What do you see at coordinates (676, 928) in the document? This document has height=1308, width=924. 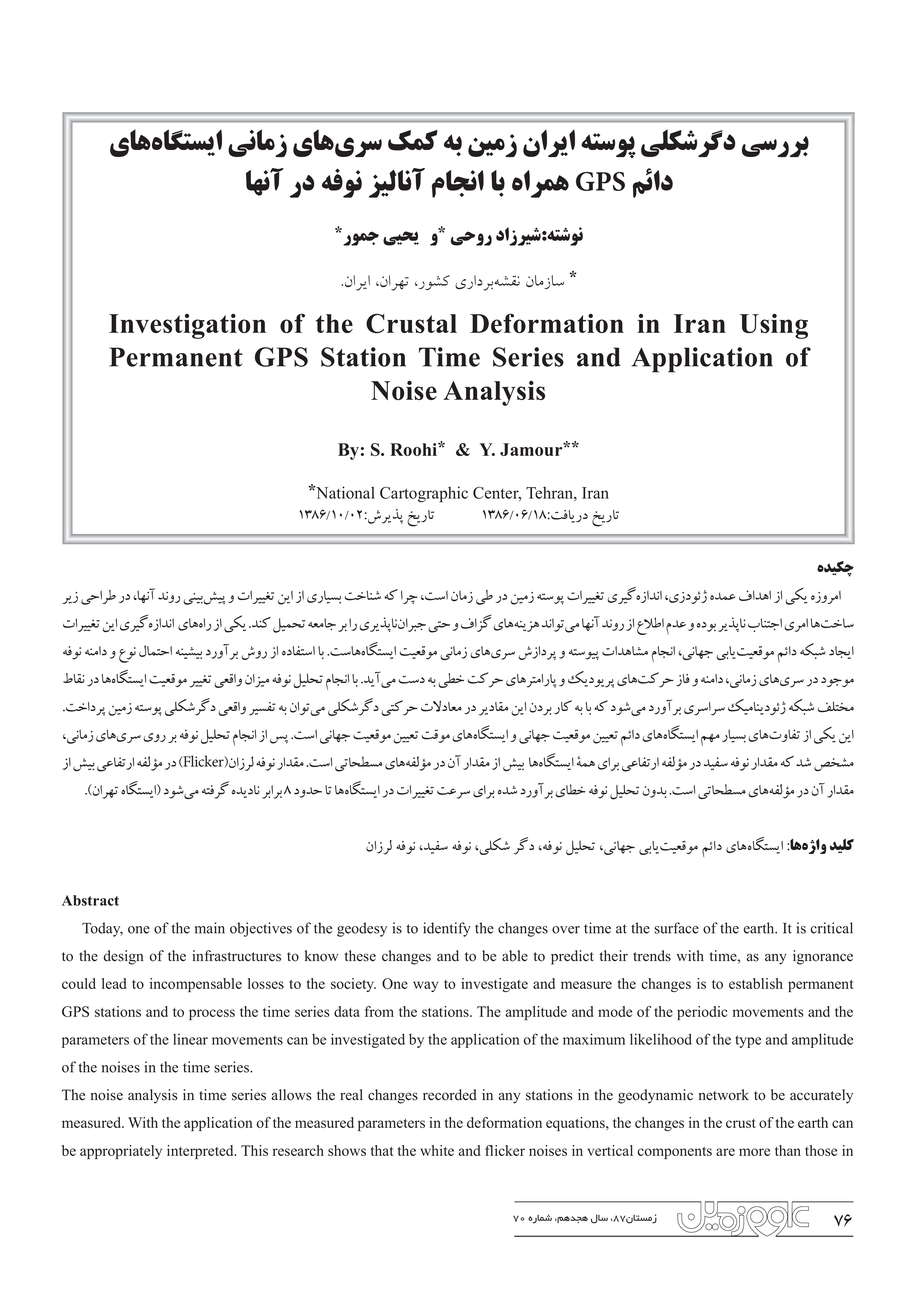 I see `surface` at bounding box center [676, 928].
